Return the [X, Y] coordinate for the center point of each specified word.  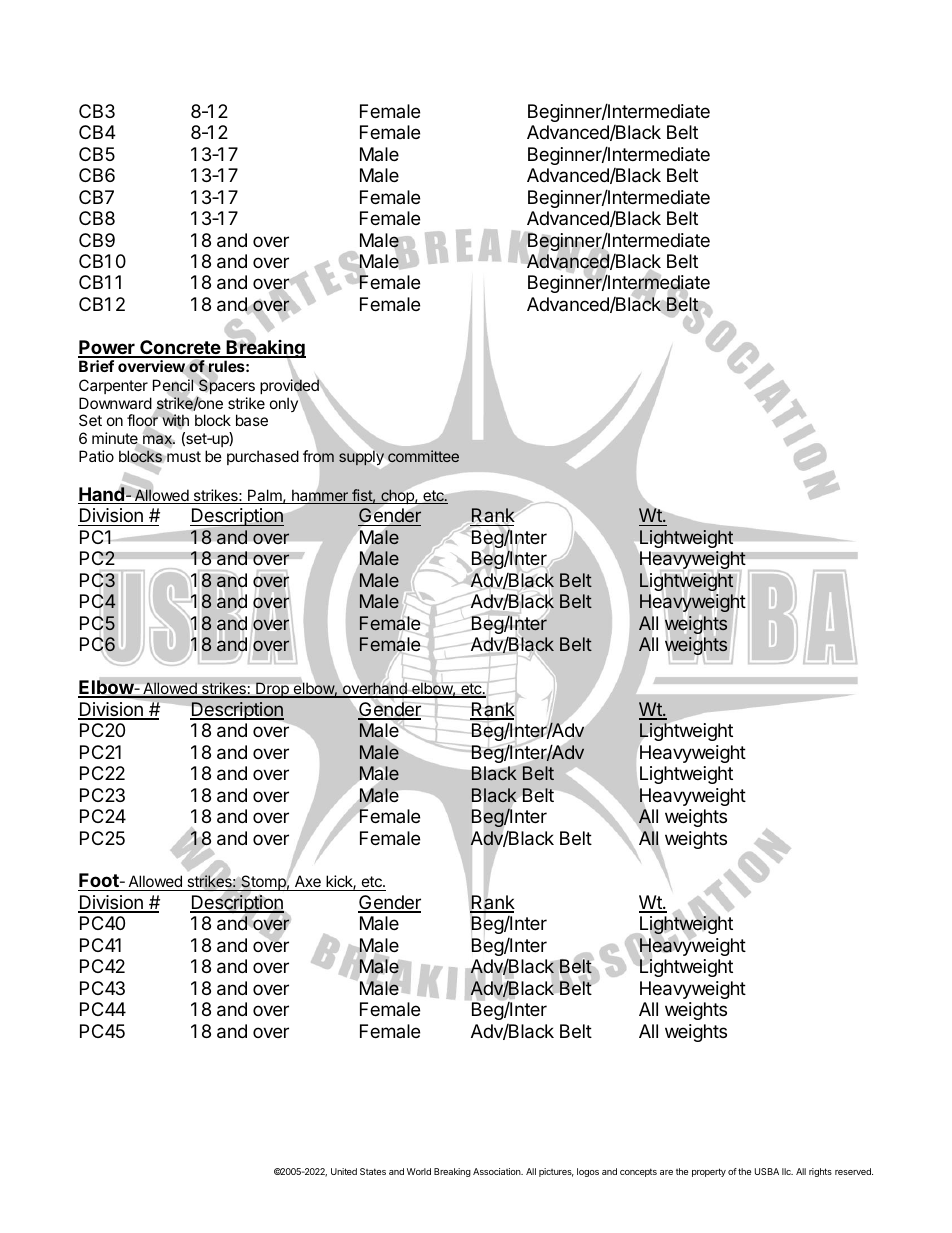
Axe [307, 883]
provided [290, 387]
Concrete [180, 348]
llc [787, 1171]
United [344, 1171]
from [318, 456]
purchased [263, 457]
